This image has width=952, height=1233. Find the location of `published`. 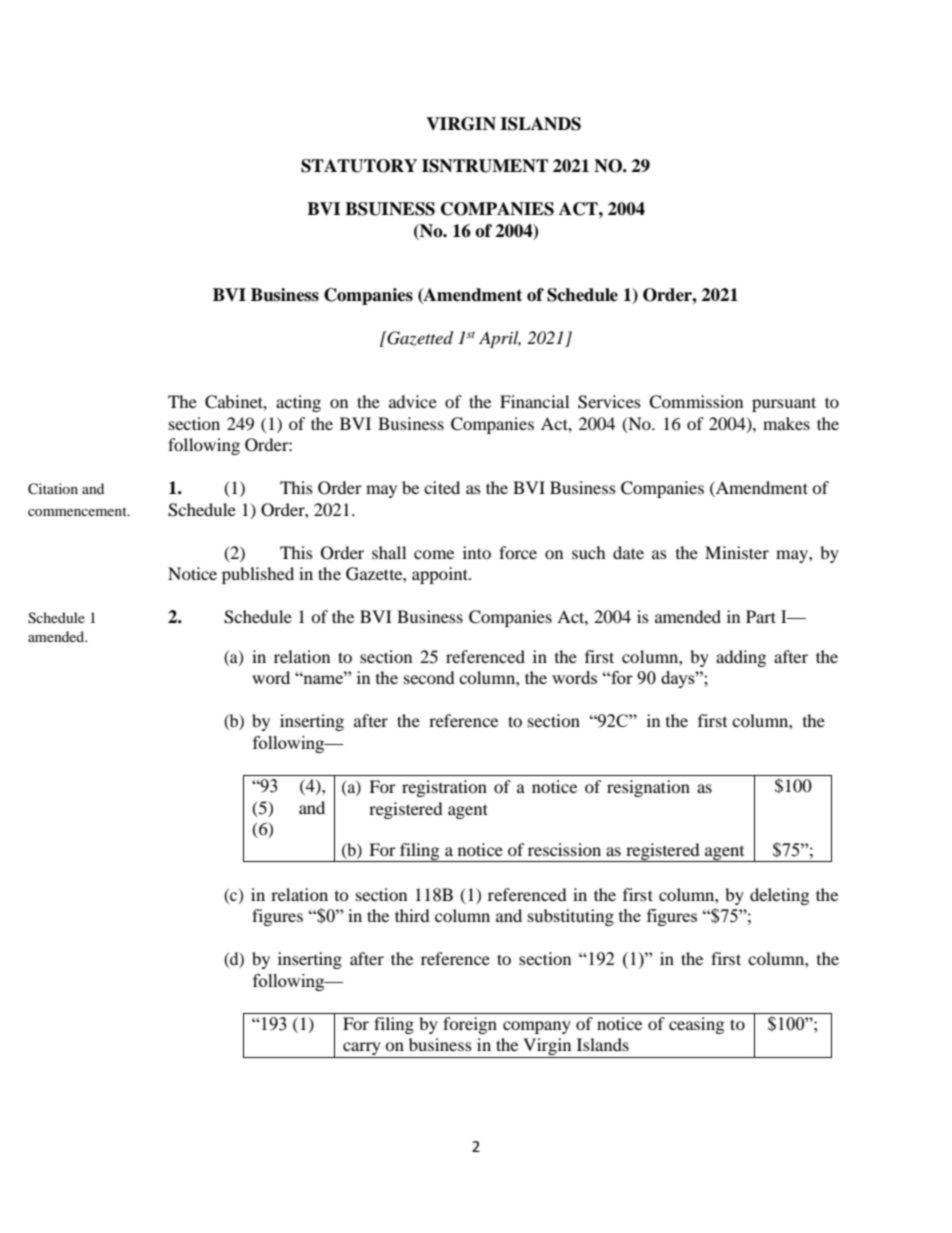

published is located at coordinates (258, 575).
